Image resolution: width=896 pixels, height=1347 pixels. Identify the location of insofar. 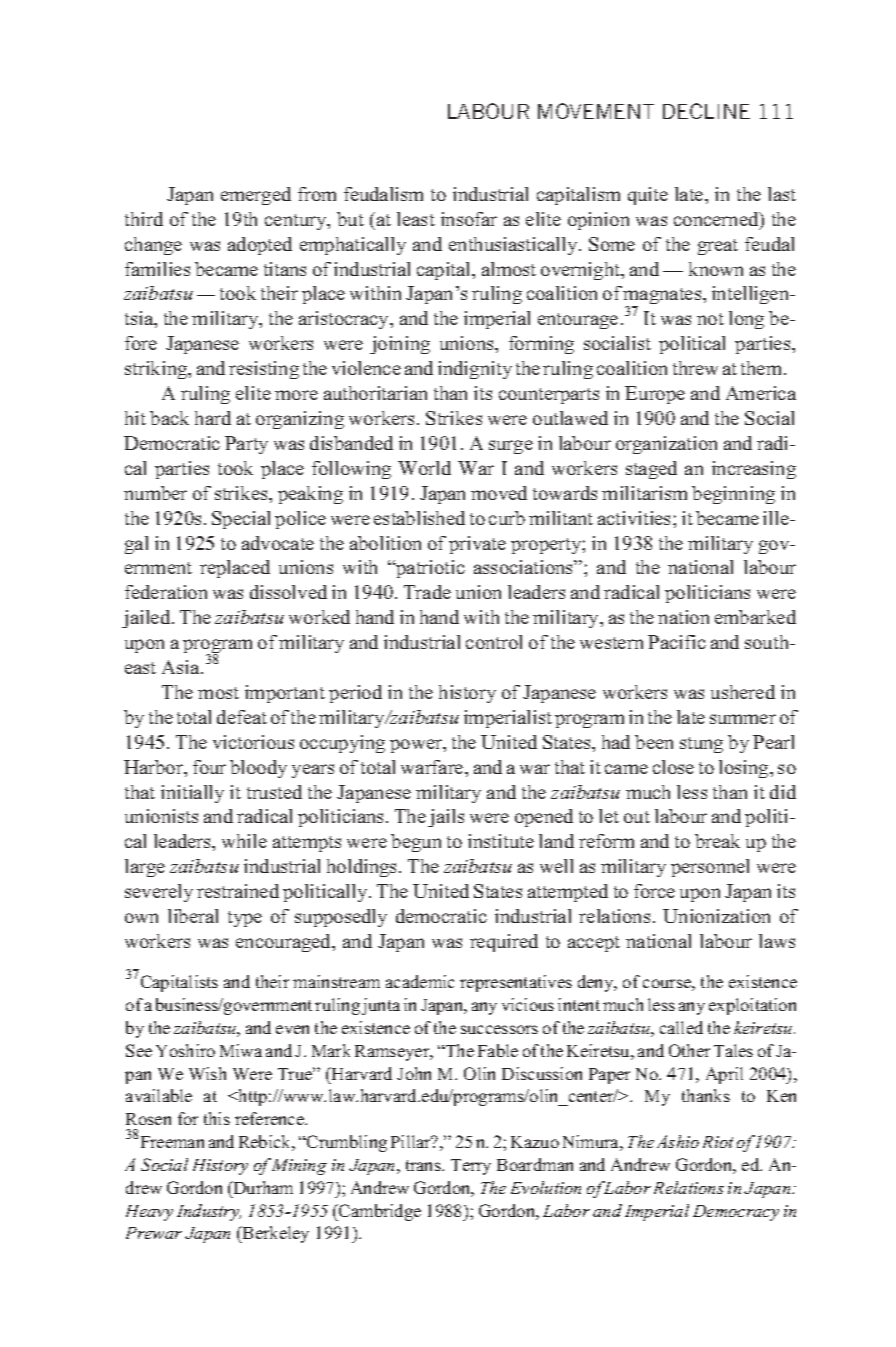
(469, 219).
